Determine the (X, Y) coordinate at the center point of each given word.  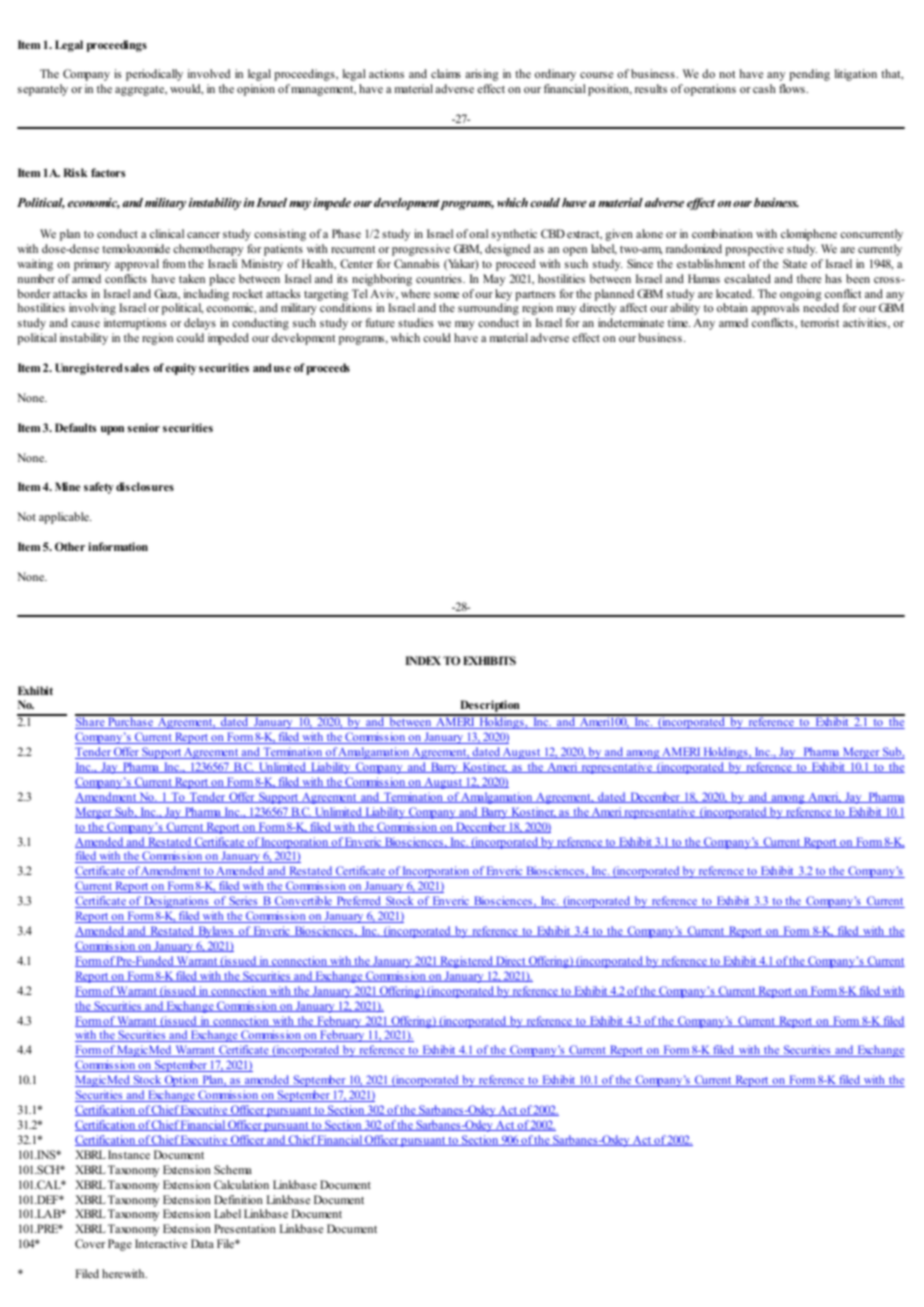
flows (793, 88)
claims (446, 73)
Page (120, 1245)
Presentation (245, 1228)
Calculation (241, 1184)
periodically (154, 75)
